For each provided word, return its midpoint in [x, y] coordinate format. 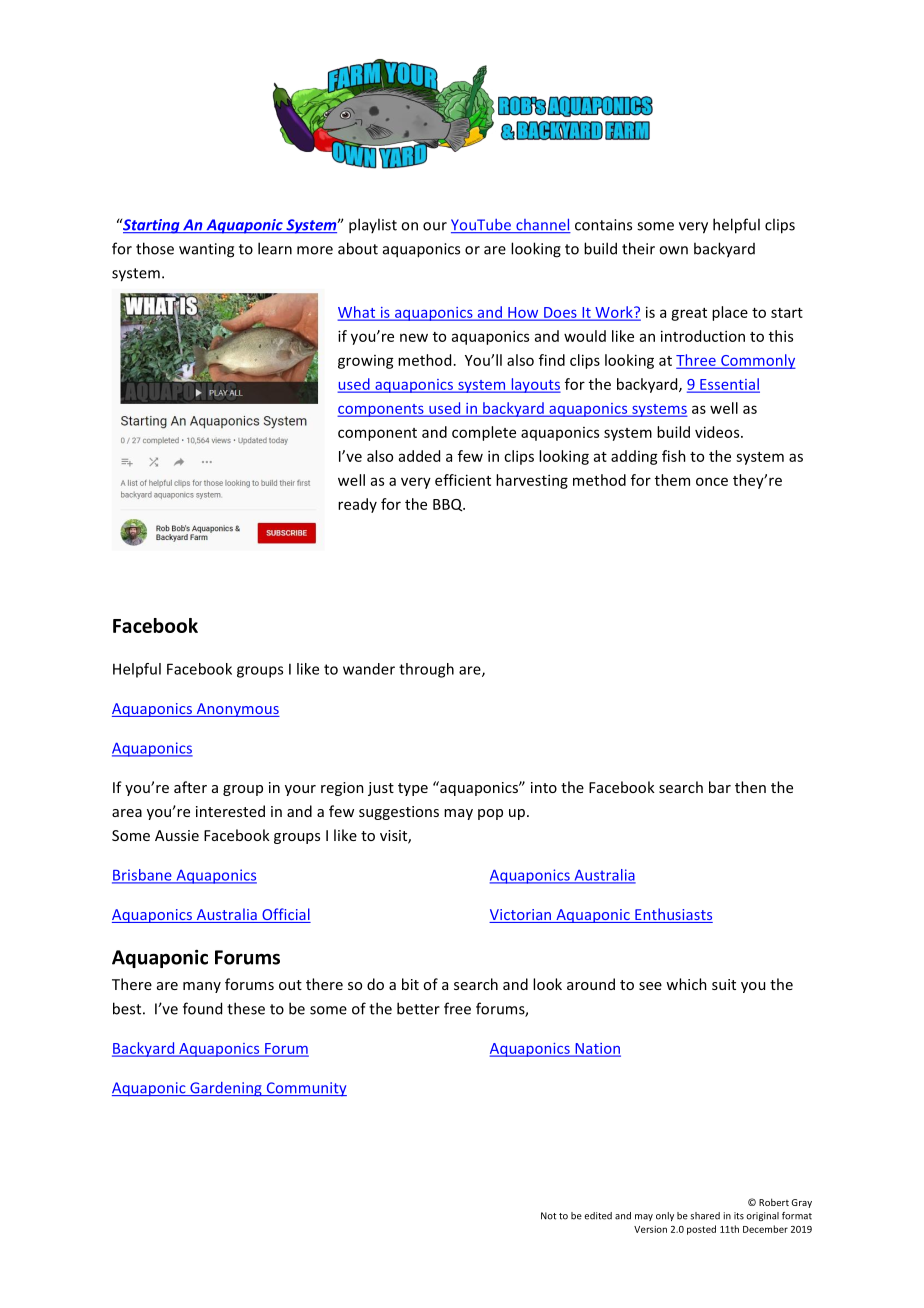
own [673, 250]
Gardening [226, 1089]
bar [720, 787]
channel [542, 225]
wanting [206, 250]
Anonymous [237, 710]
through [426, 670]
